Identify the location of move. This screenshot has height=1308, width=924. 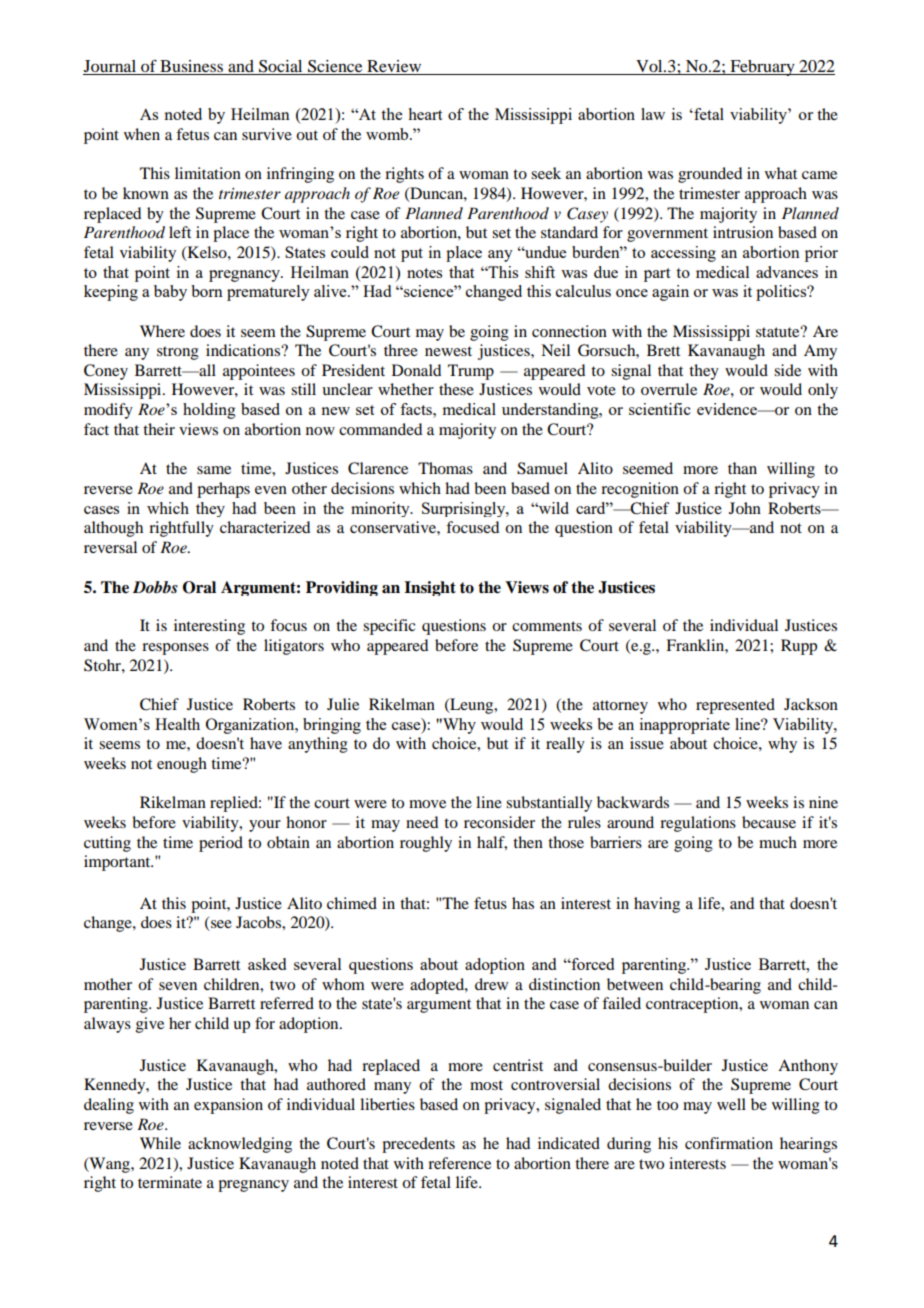
(427, 804).
